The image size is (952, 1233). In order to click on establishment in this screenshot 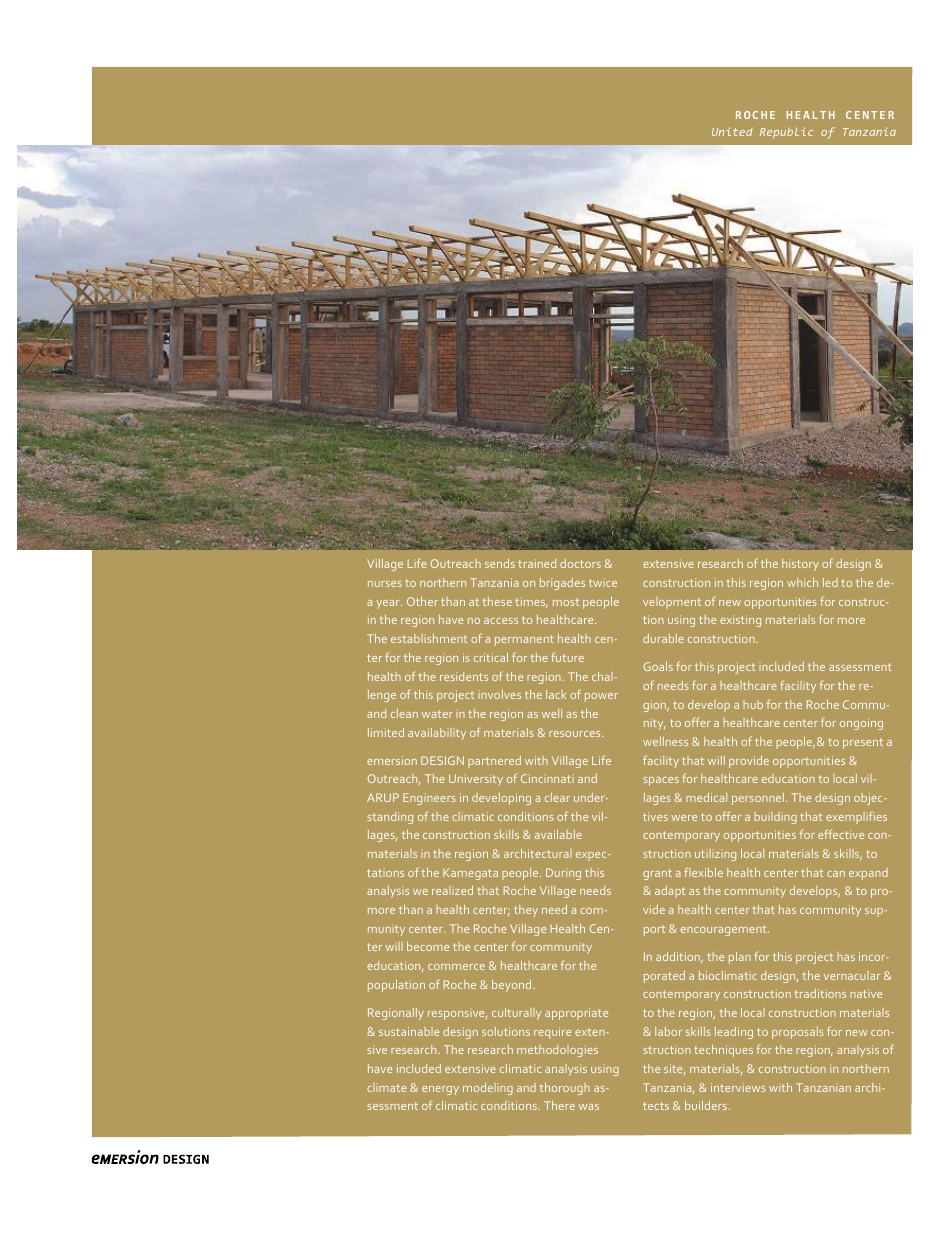, I will do `click(429, 638)`.
